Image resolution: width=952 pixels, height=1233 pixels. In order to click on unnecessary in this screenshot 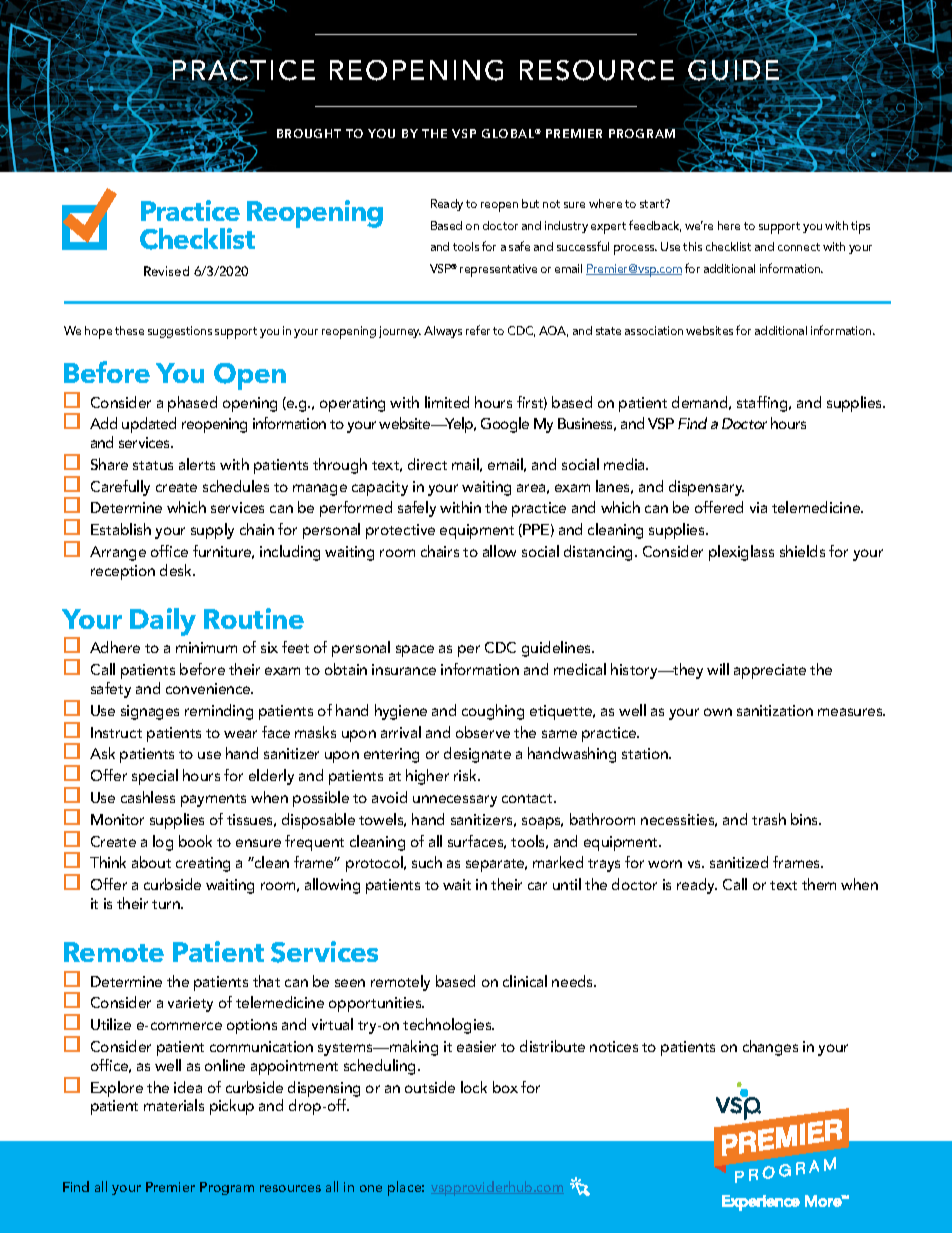, I will do `click(455, 801)`.
